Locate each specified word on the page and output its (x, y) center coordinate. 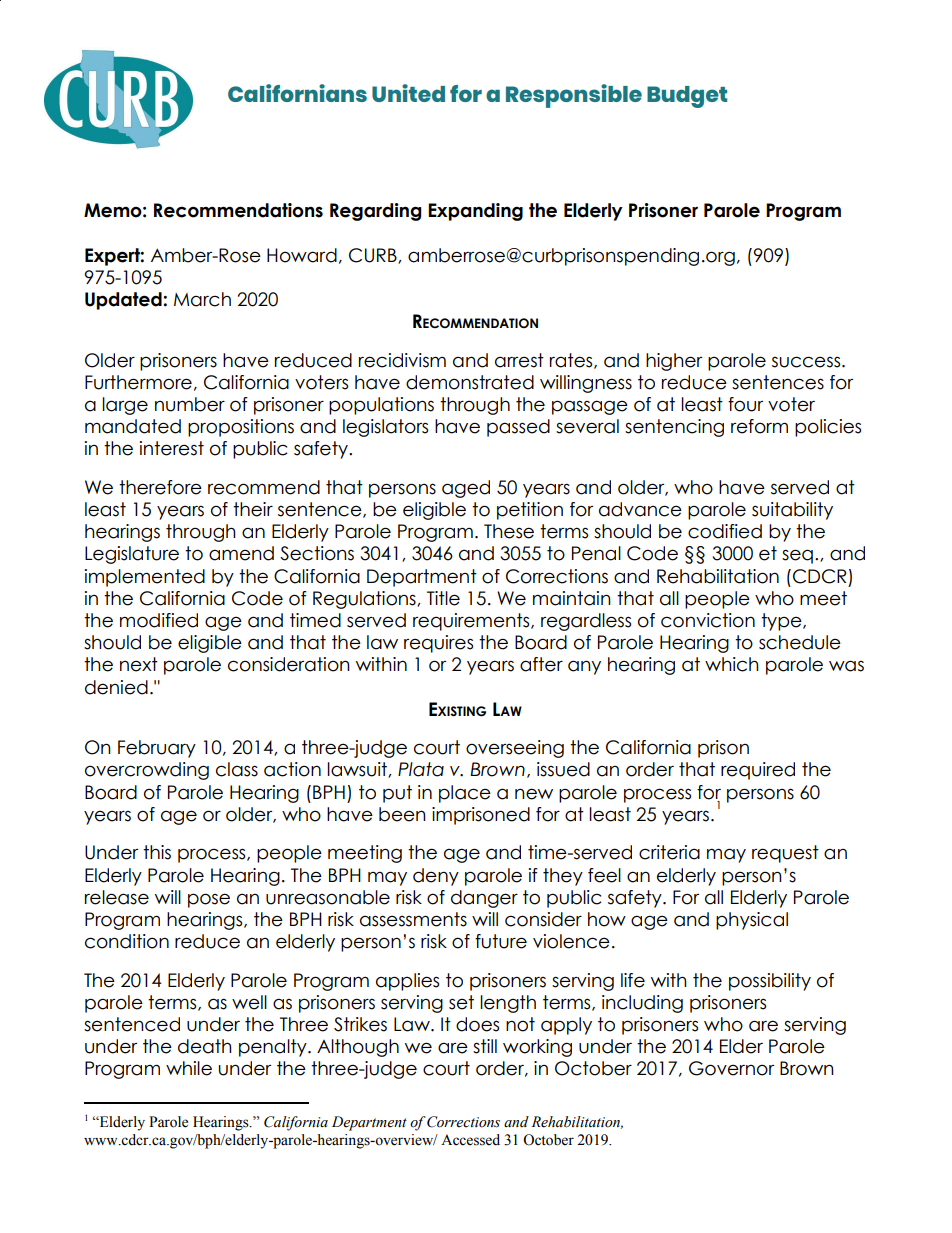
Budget (687, 97)
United (408, 93)
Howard (302, 255)
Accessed (470, 1140)
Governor (731, 1068)
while (189, 1068)
